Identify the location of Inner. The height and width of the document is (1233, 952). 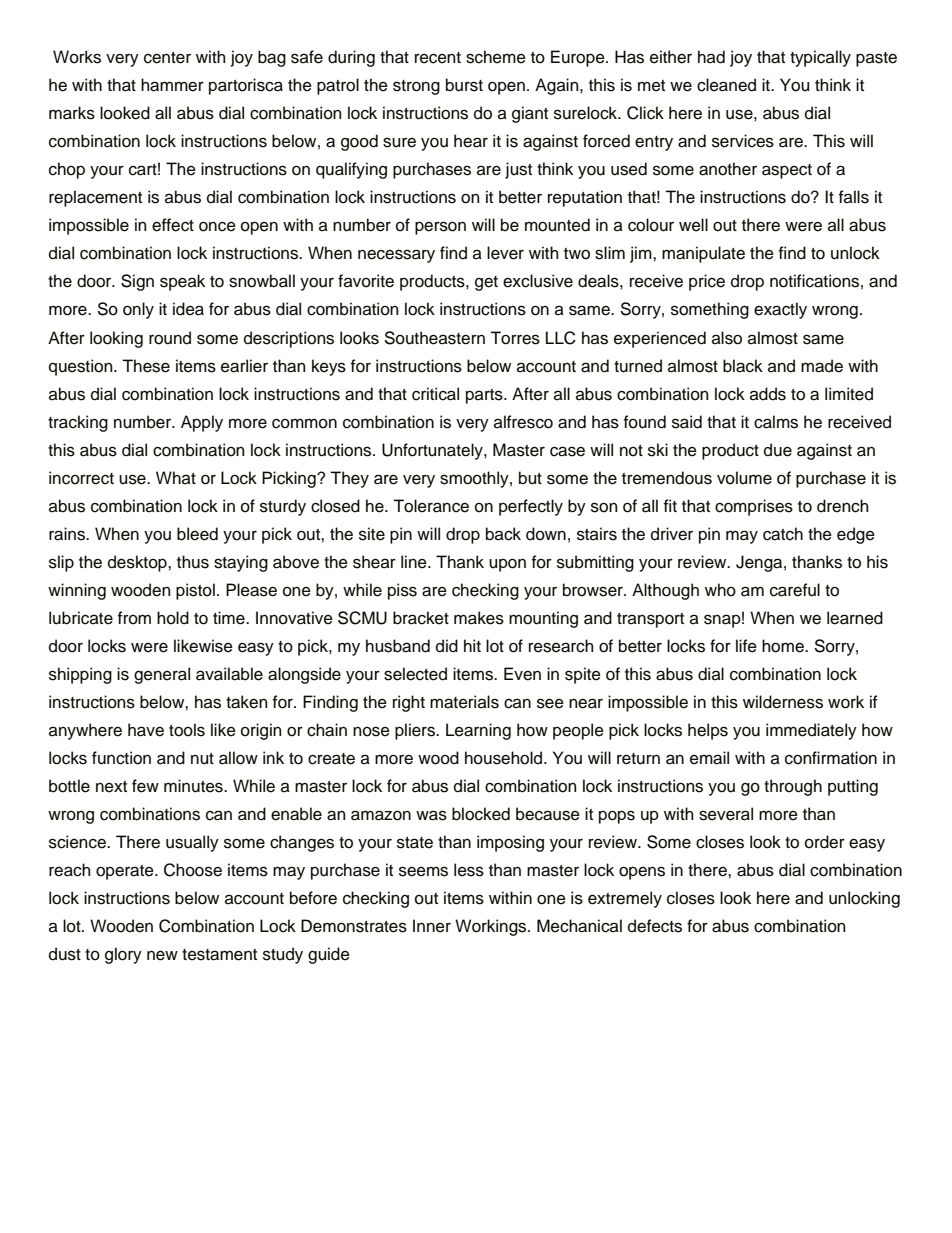
(432, 926).
